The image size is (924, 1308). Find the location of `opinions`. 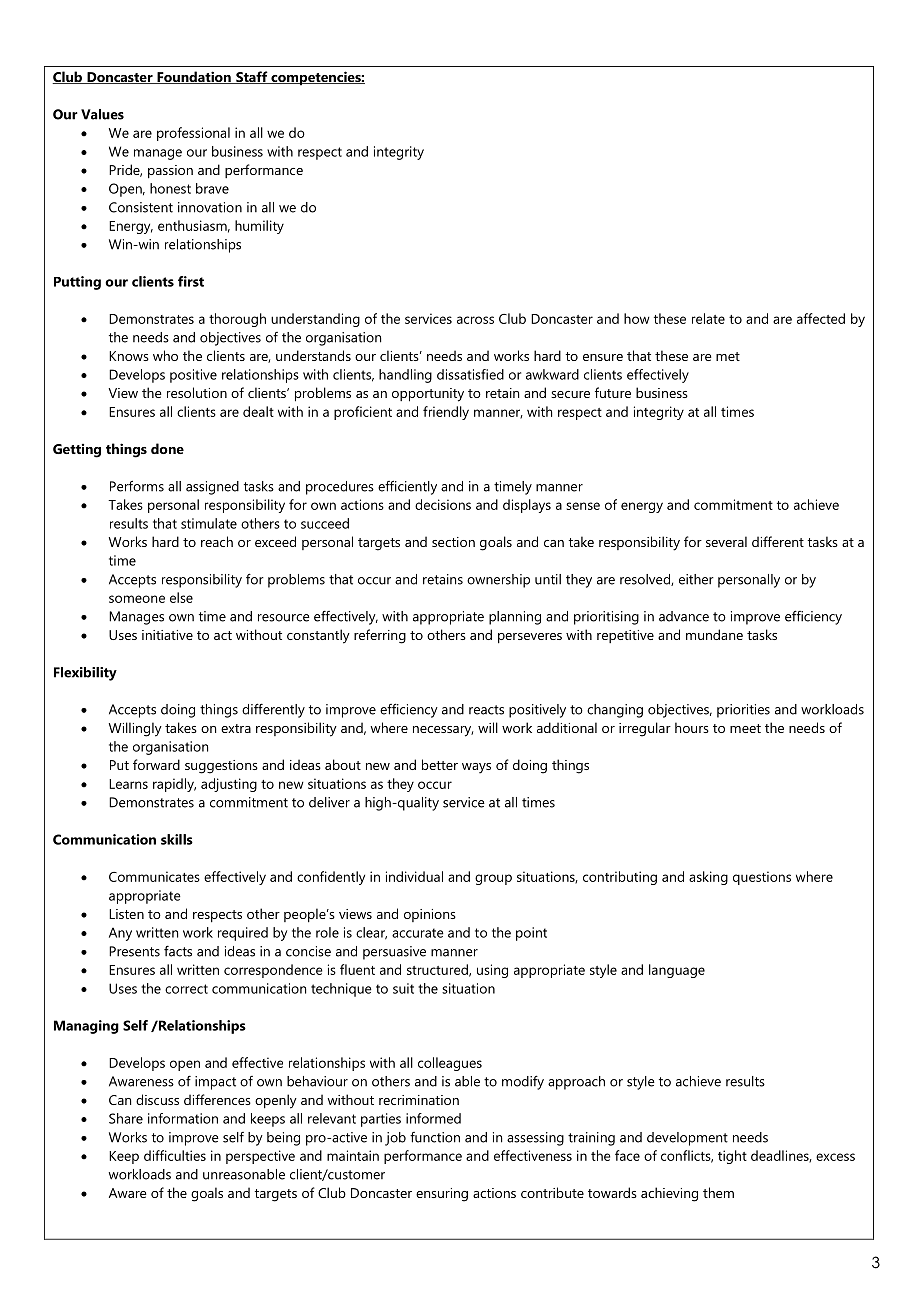

opinions is located at coordinates (430, 915).
